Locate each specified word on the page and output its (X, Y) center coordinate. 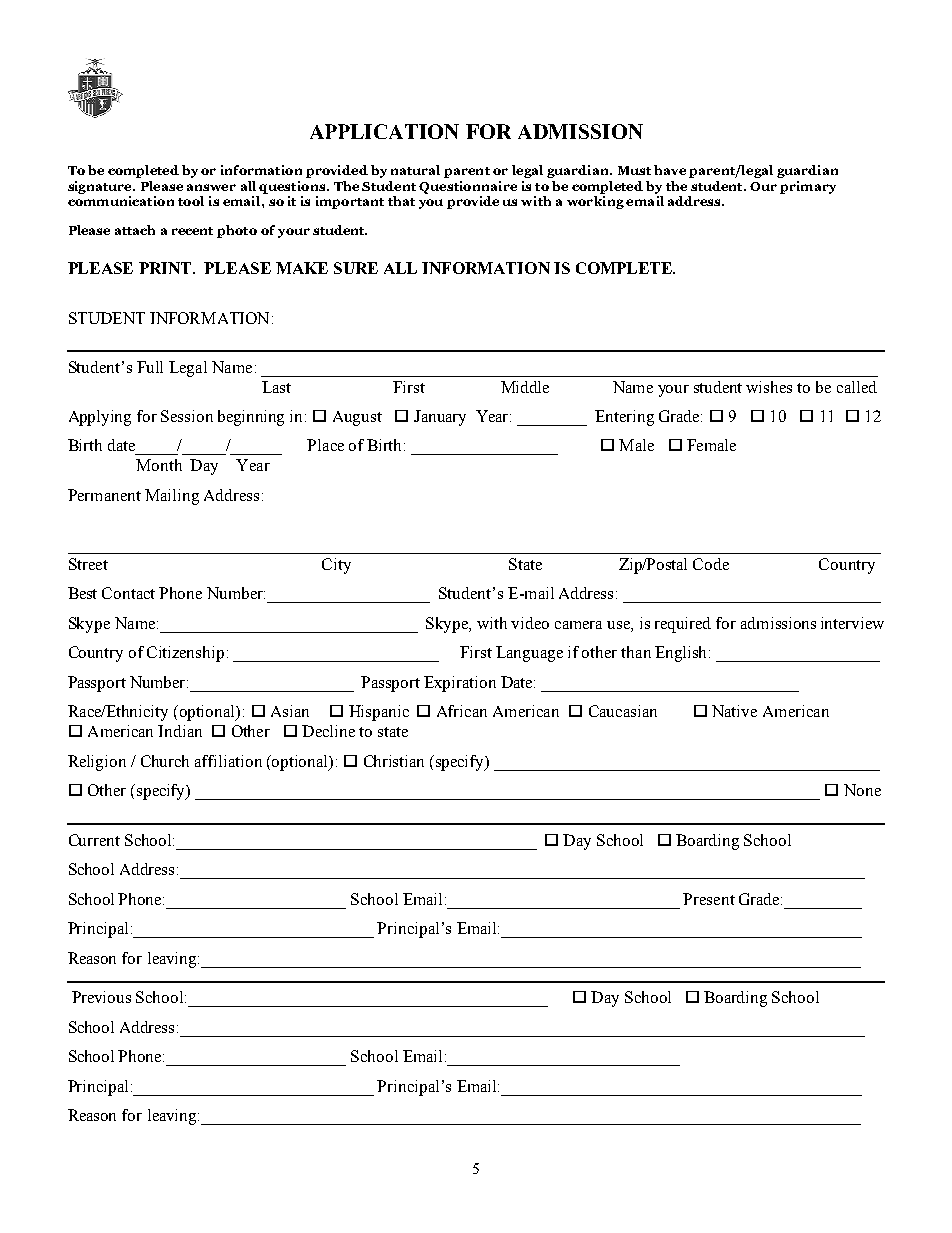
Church (165, 761)
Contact (128, 593)
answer (211, 187)
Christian (394, 761)
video (530, 623)
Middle (525, 387)
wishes (769, 387)
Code (711, 564)
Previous (101, 997)
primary (808, 187)
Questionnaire (468, 187)
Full (150, 367)
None (862, 790)
